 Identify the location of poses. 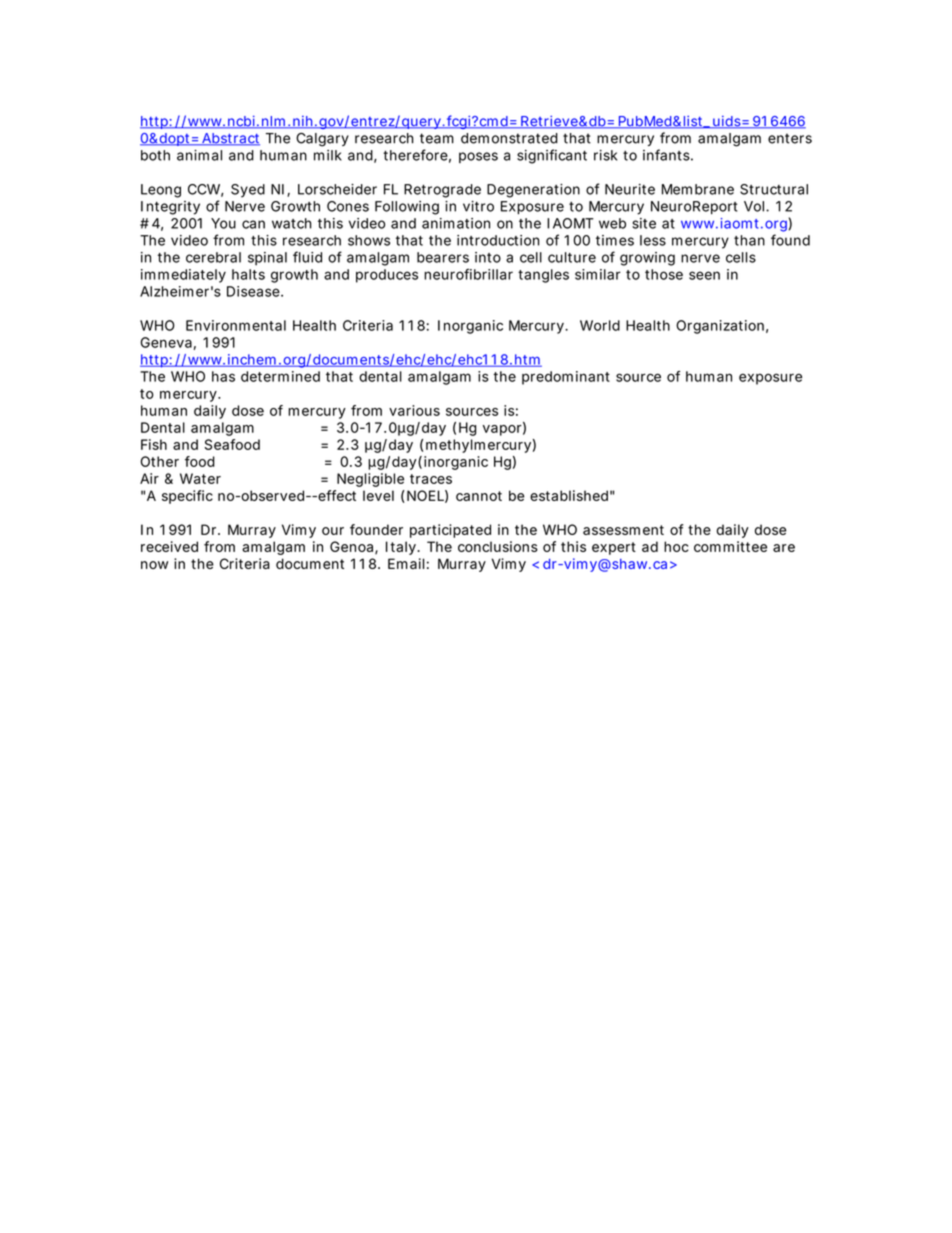
(478, 157).
